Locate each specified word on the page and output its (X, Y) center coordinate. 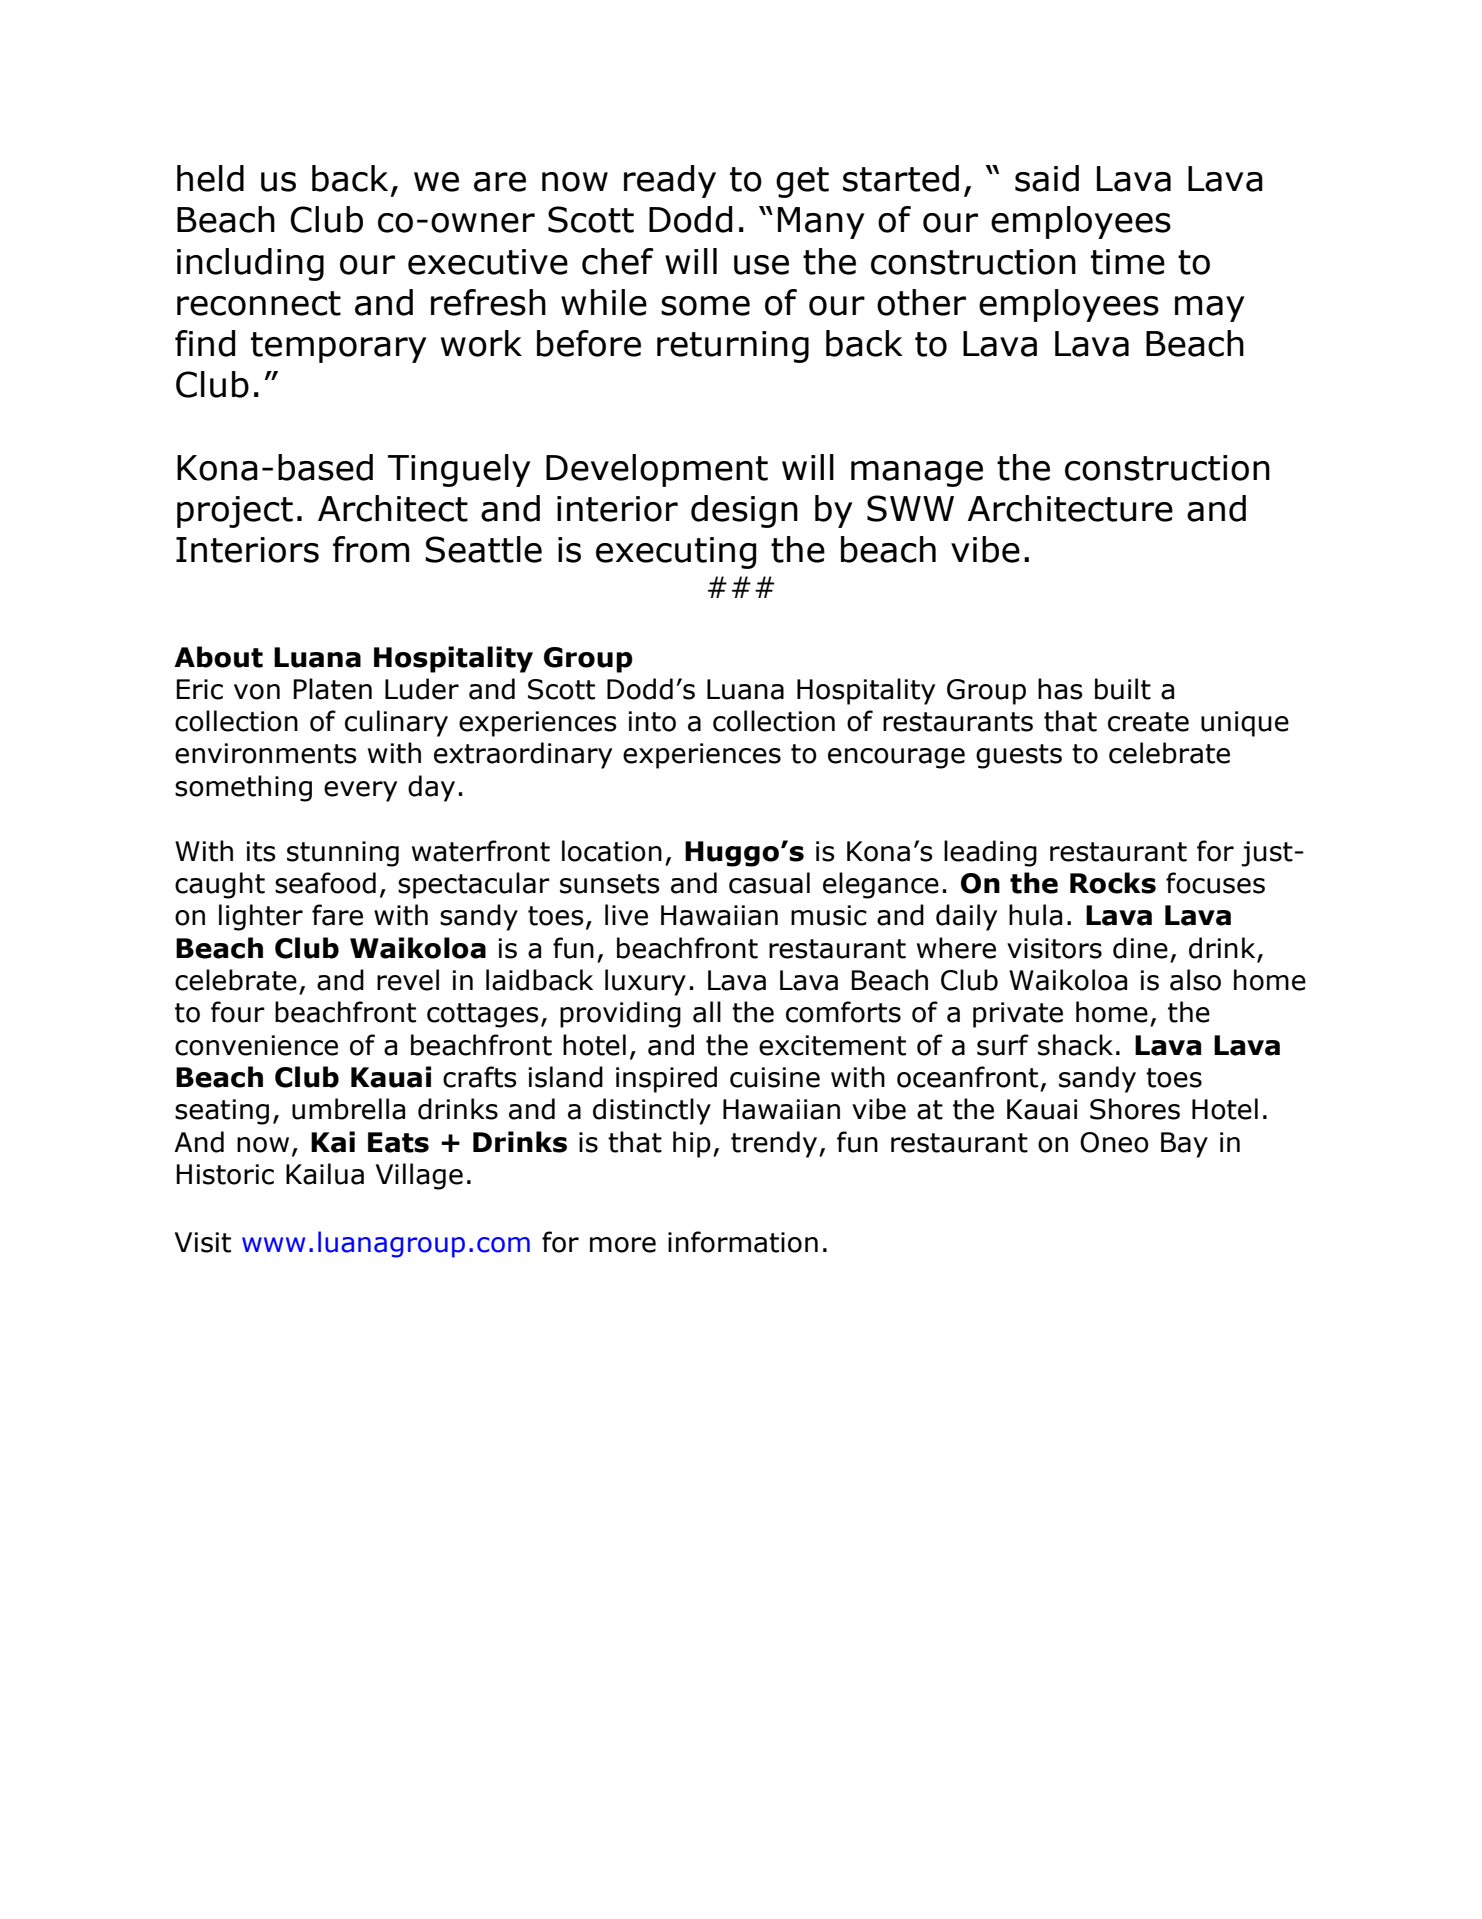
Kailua (325, 1174)
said (1047, 178)
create (1148, 722)
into (652, 721)
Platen (332, 689)
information (743, 1242)
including (250, 264)
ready (670, 181)
